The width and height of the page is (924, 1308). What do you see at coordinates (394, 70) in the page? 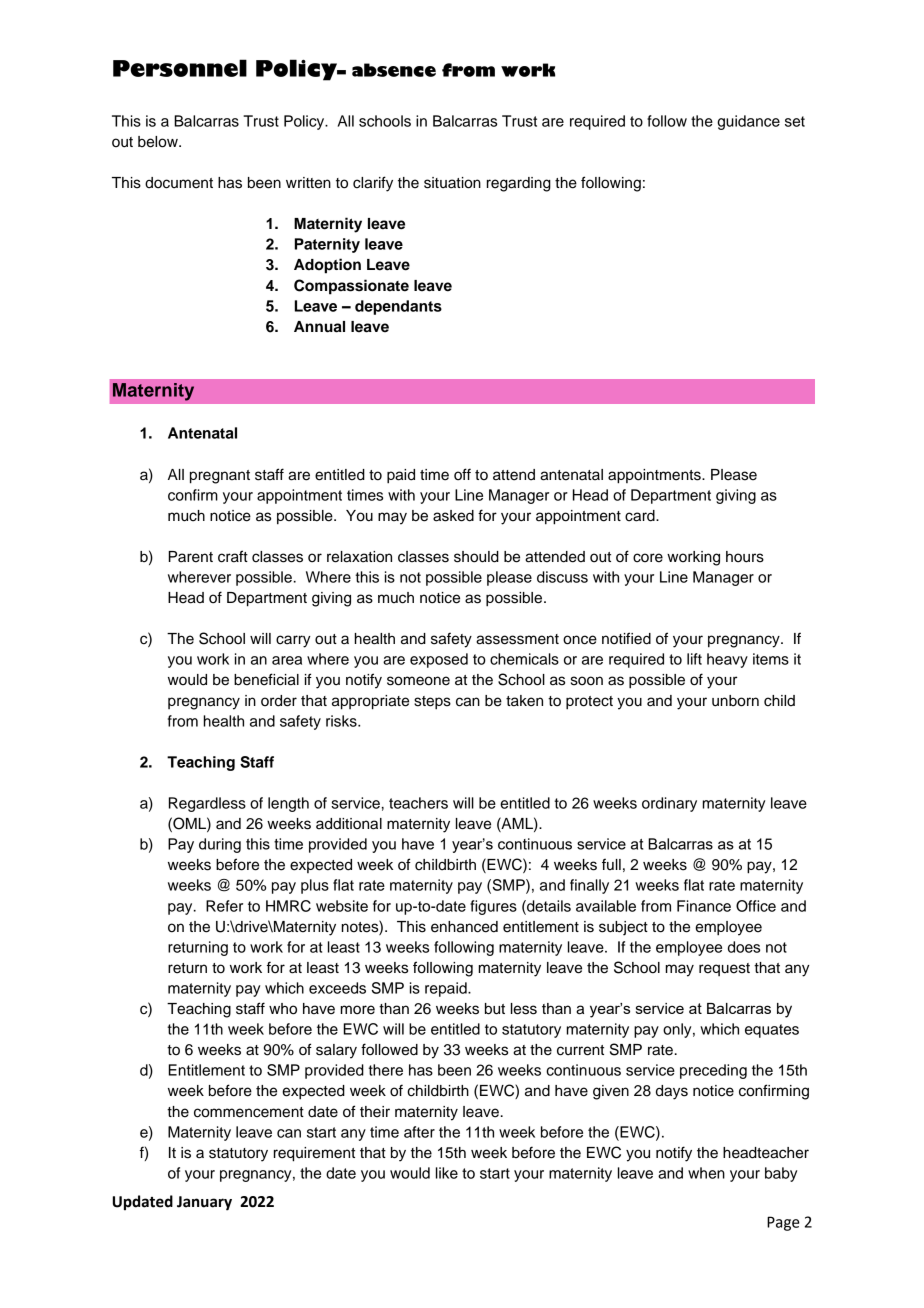
I see `absence` at bounding box center [394, 70].
